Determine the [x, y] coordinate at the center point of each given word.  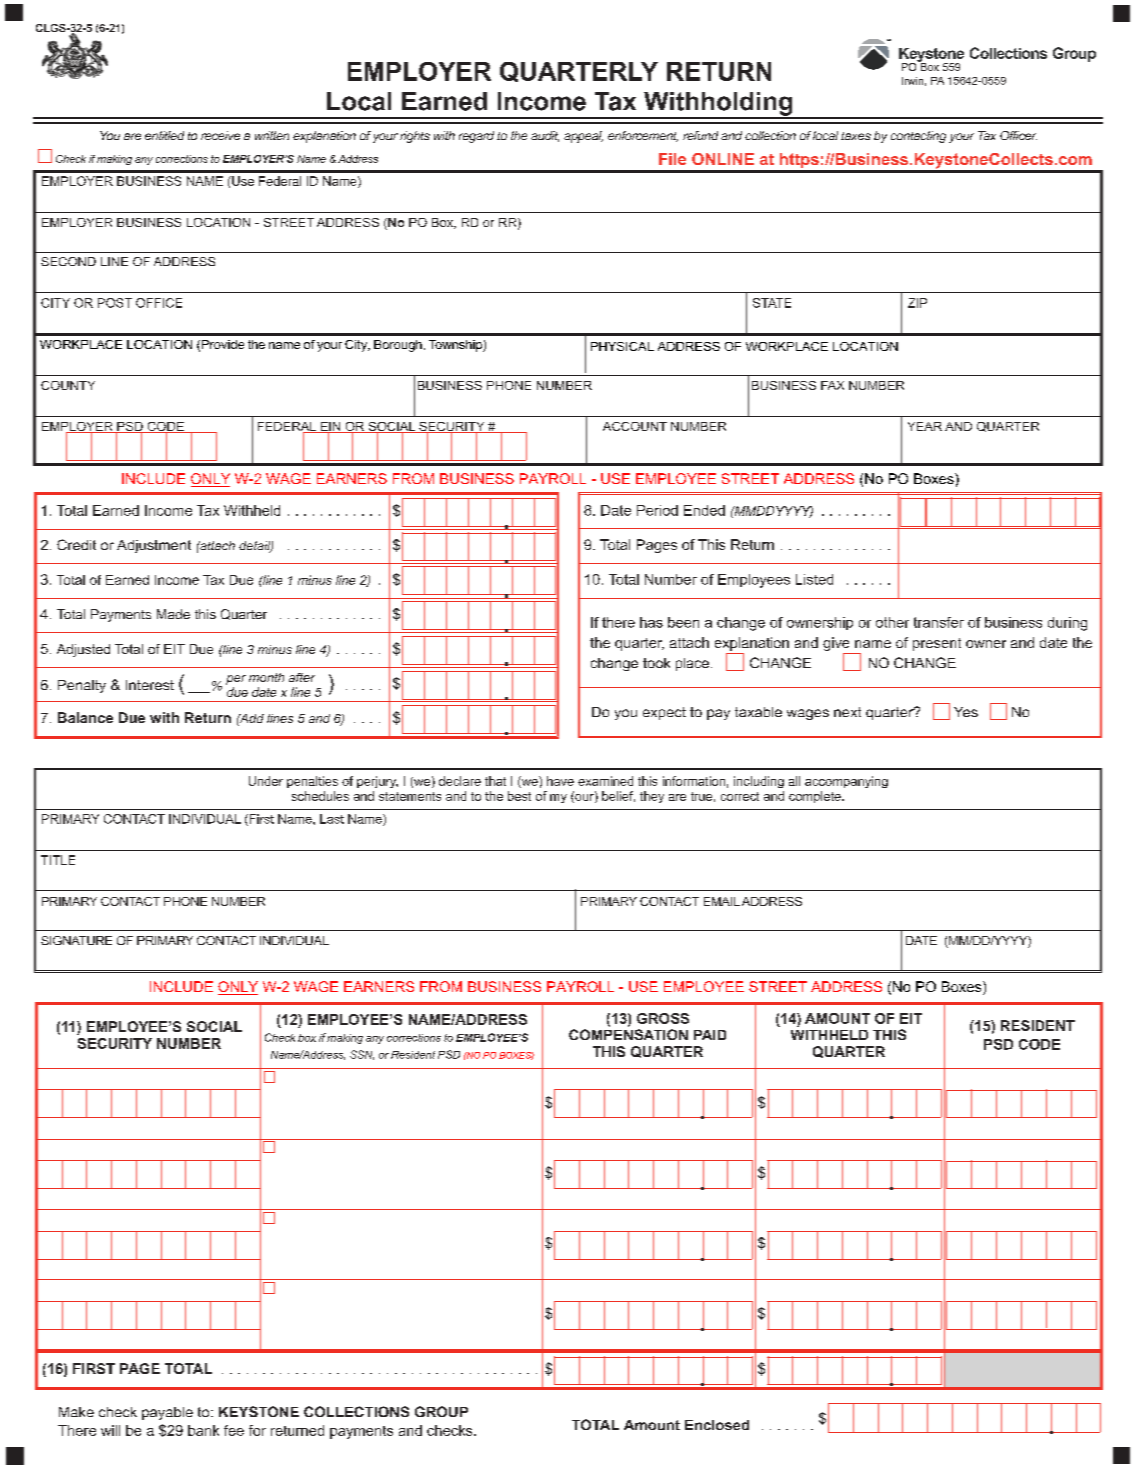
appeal [583, 137]
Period [657, 510]
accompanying [846, 782]
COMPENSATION [628, 1034]
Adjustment [154, 546]
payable [167, 1413]
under [266, 781]
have [560, 781]
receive [220, 135]
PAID [710, 1035]
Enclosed [717, 1425]
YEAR [925, 426]
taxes [856, 136]
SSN [362, 1055]
